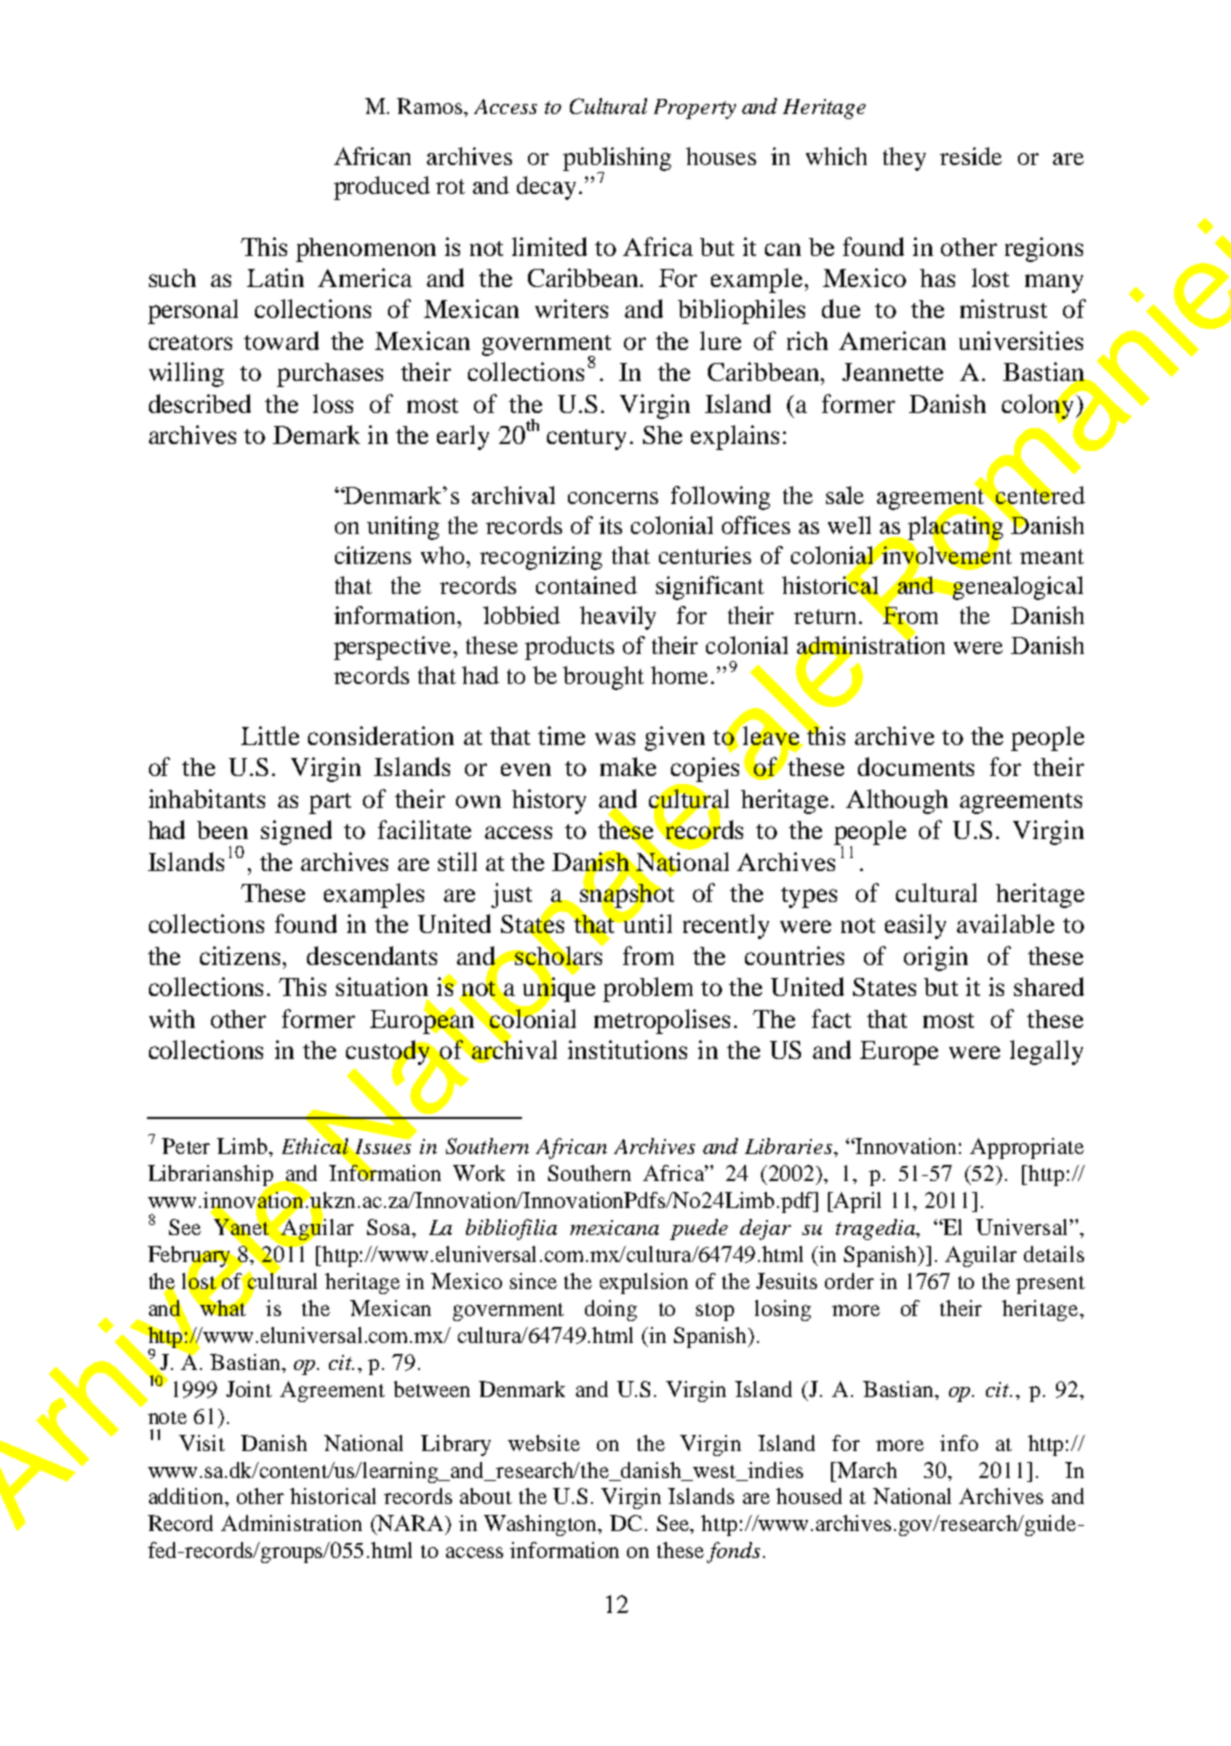  I want to click on produced, so click(382, 188).
